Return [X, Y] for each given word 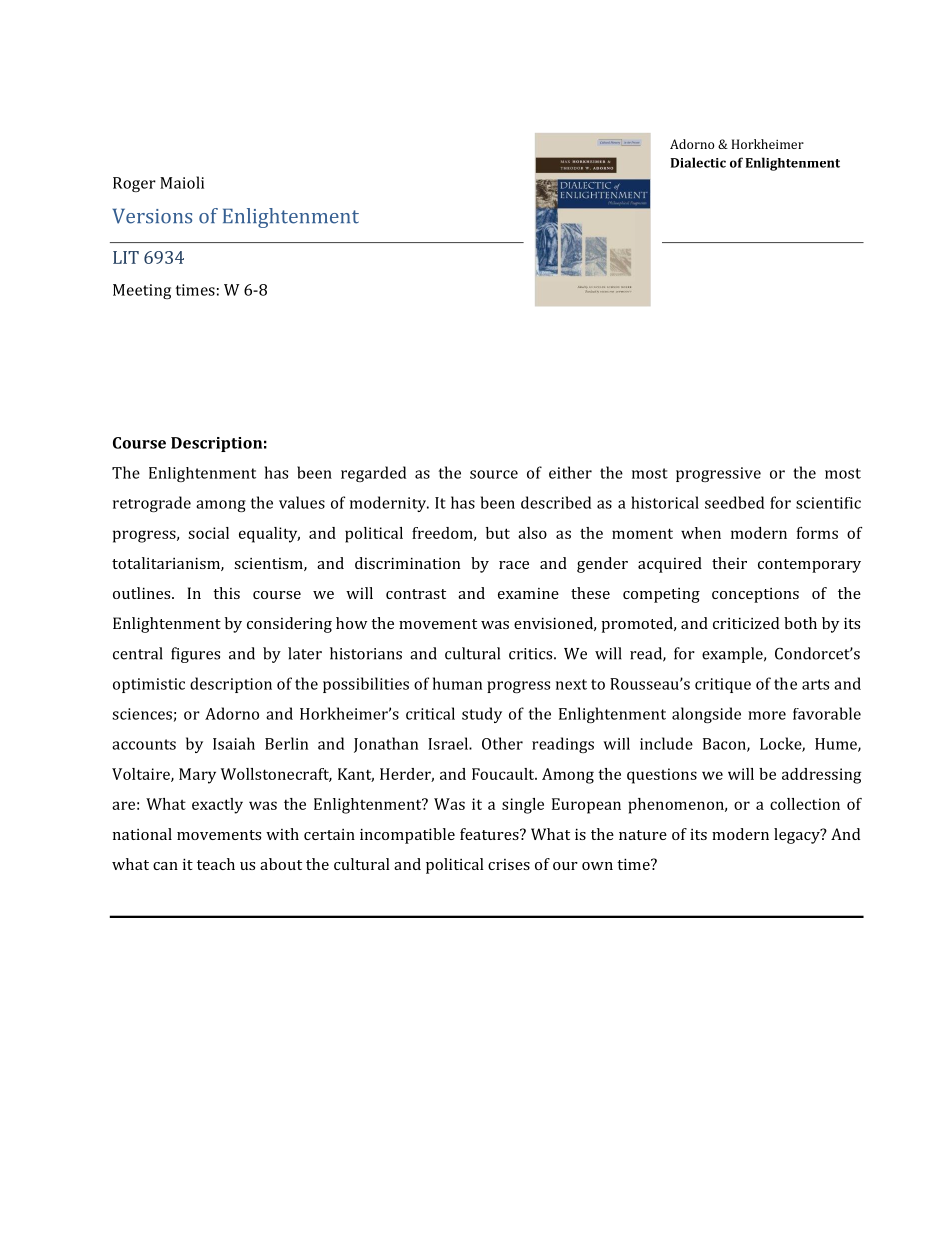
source [494, 474]
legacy [798, 836]
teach [216, 864]
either [570, 472]
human [457, 683]
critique [723, 685]
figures [195, 655]
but [498, 533]
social [208, 533]
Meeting [142, 291]
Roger [134, 184]
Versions [152, 216]
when [701, 533]
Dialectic [698, 162]
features [490, 834]
